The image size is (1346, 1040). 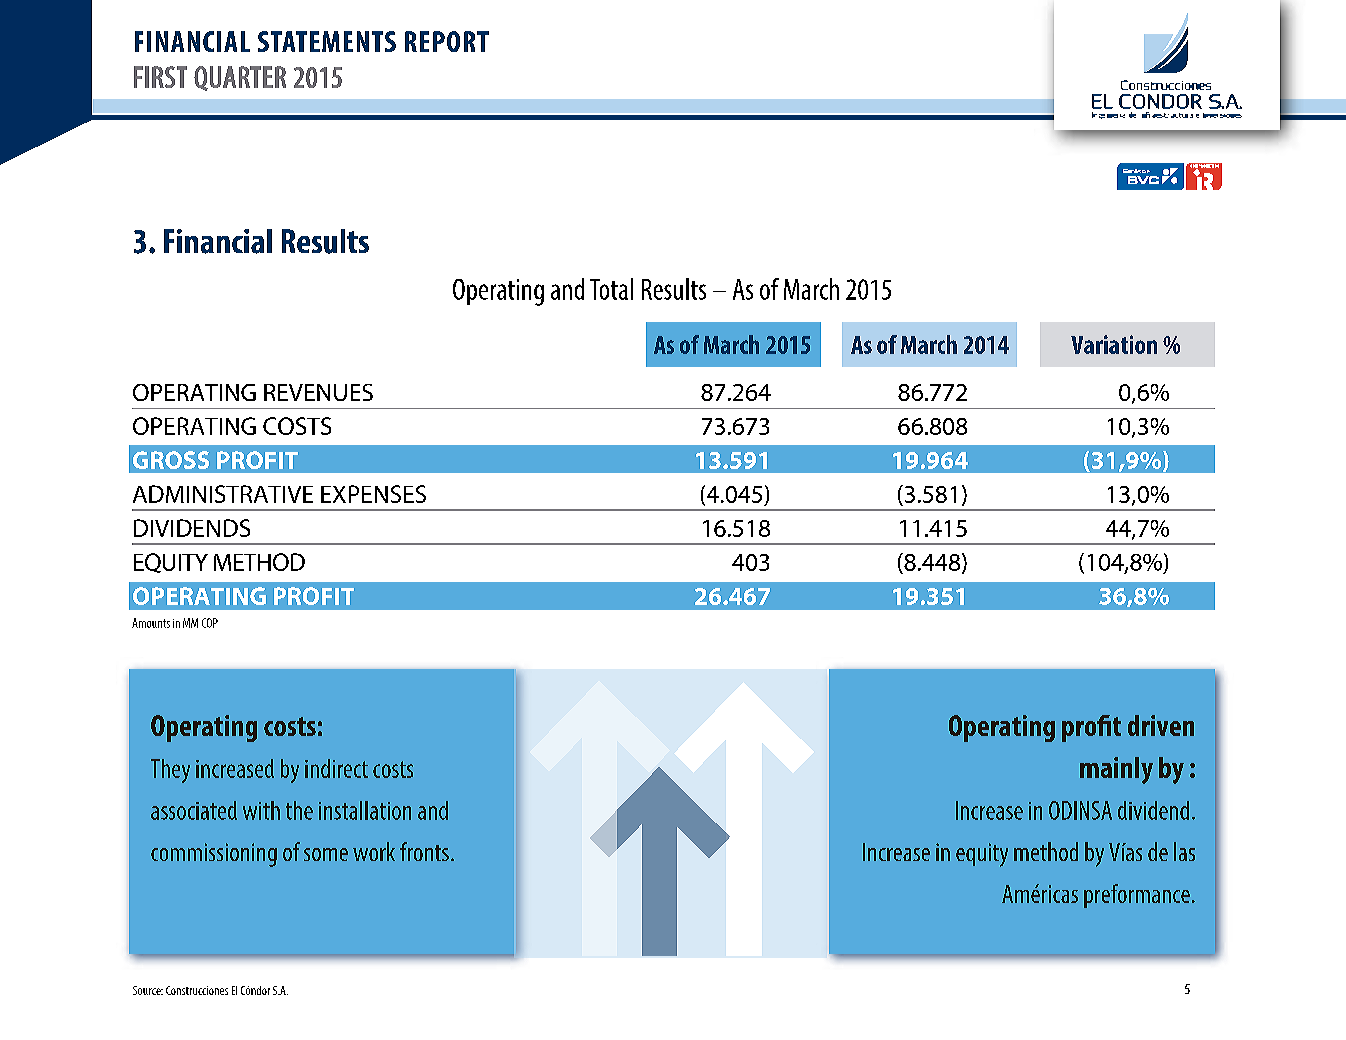 I want to click on driven, so click(x=1161, y=725).
